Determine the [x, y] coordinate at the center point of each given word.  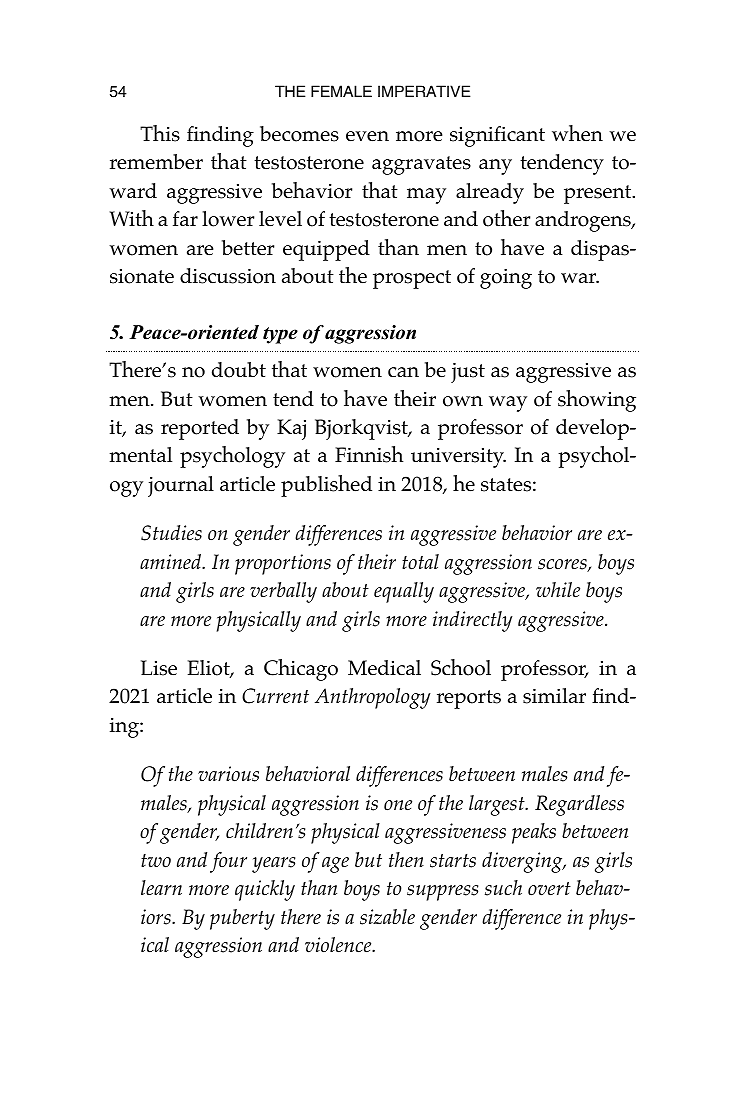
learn [161, 887]
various [228, 774]
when [577, 133]
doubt [239, 370]
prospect [412, 279]
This [160, 133]
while [558, 590]
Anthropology [373, 698]
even [367, 136]
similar [554, 696]
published [326, 486]
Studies [171, 533]
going [506, 279]
